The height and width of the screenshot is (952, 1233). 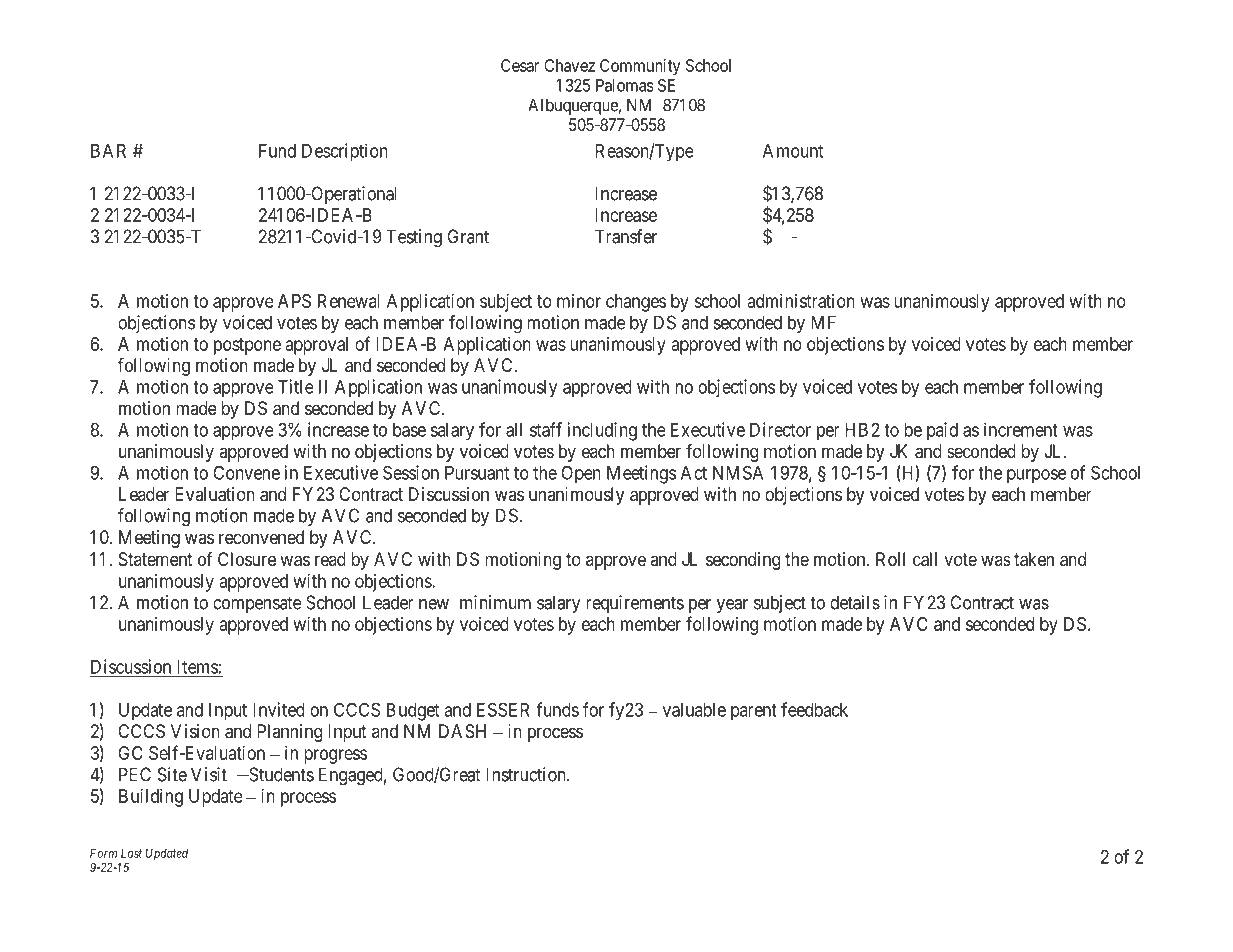 I want to click on administration, so click(x=801, y=301).
